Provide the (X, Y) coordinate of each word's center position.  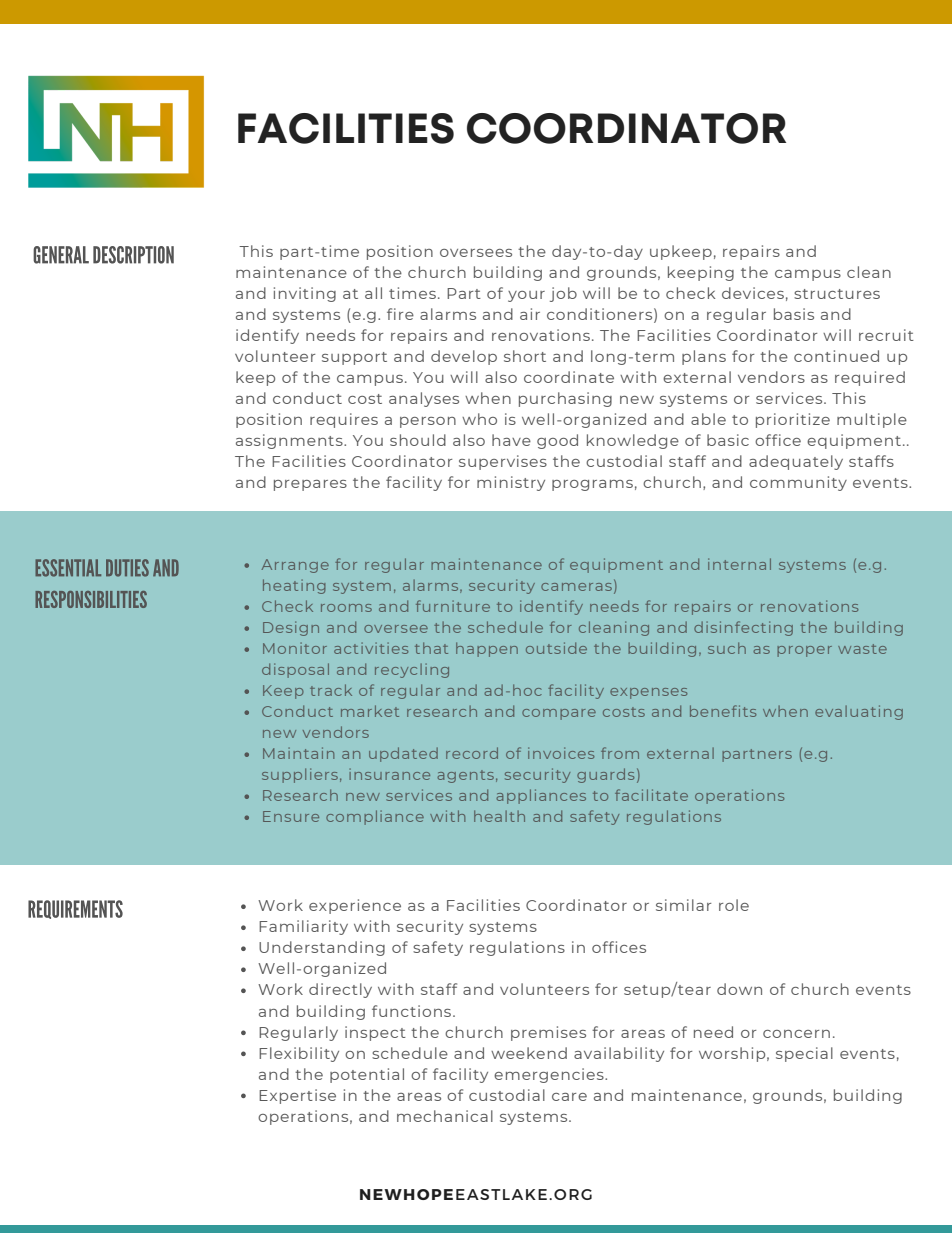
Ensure (291, 816)
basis (794, 314)
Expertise (297, 1096)
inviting (305, 294)
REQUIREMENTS (75, 909)
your (526, 296)
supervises (503, 462)
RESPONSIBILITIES (91, 599)
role (734, 905)
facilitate (651, 795)
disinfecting (743, 628)
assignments (290, 441)
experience (355, 906)
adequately (796, 462)
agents (465, 776)
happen (487, 649)
